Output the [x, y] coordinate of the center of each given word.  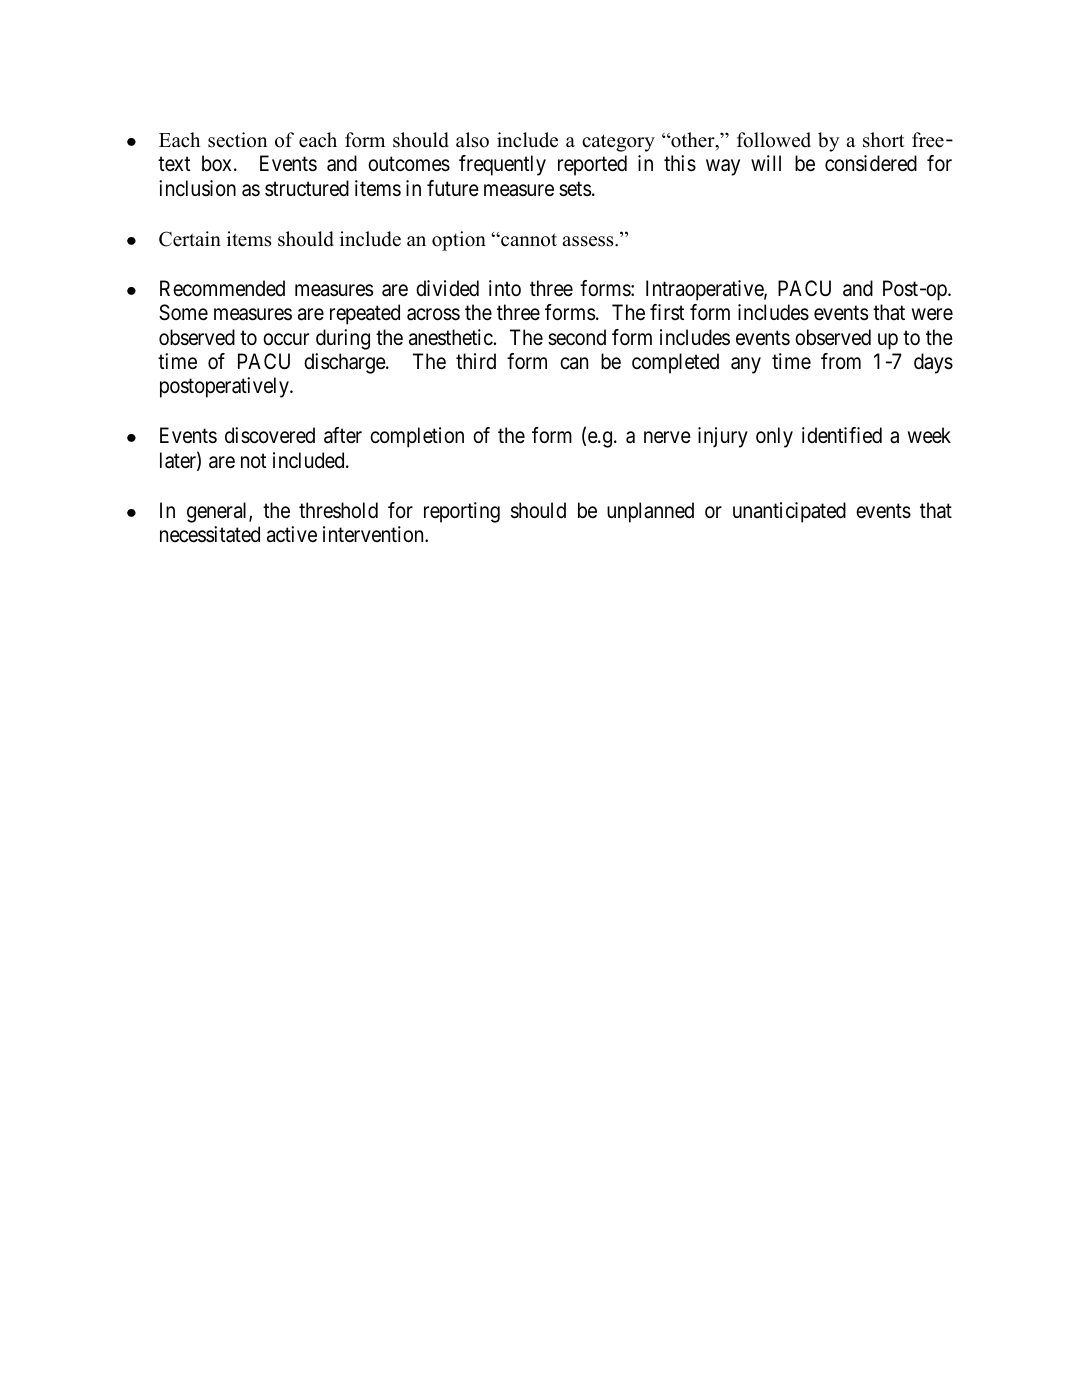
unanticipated [789, 512]
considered [871, 163]
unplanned [650, 512]
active [292, 534]
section [237, 140]
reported [592, 165]
